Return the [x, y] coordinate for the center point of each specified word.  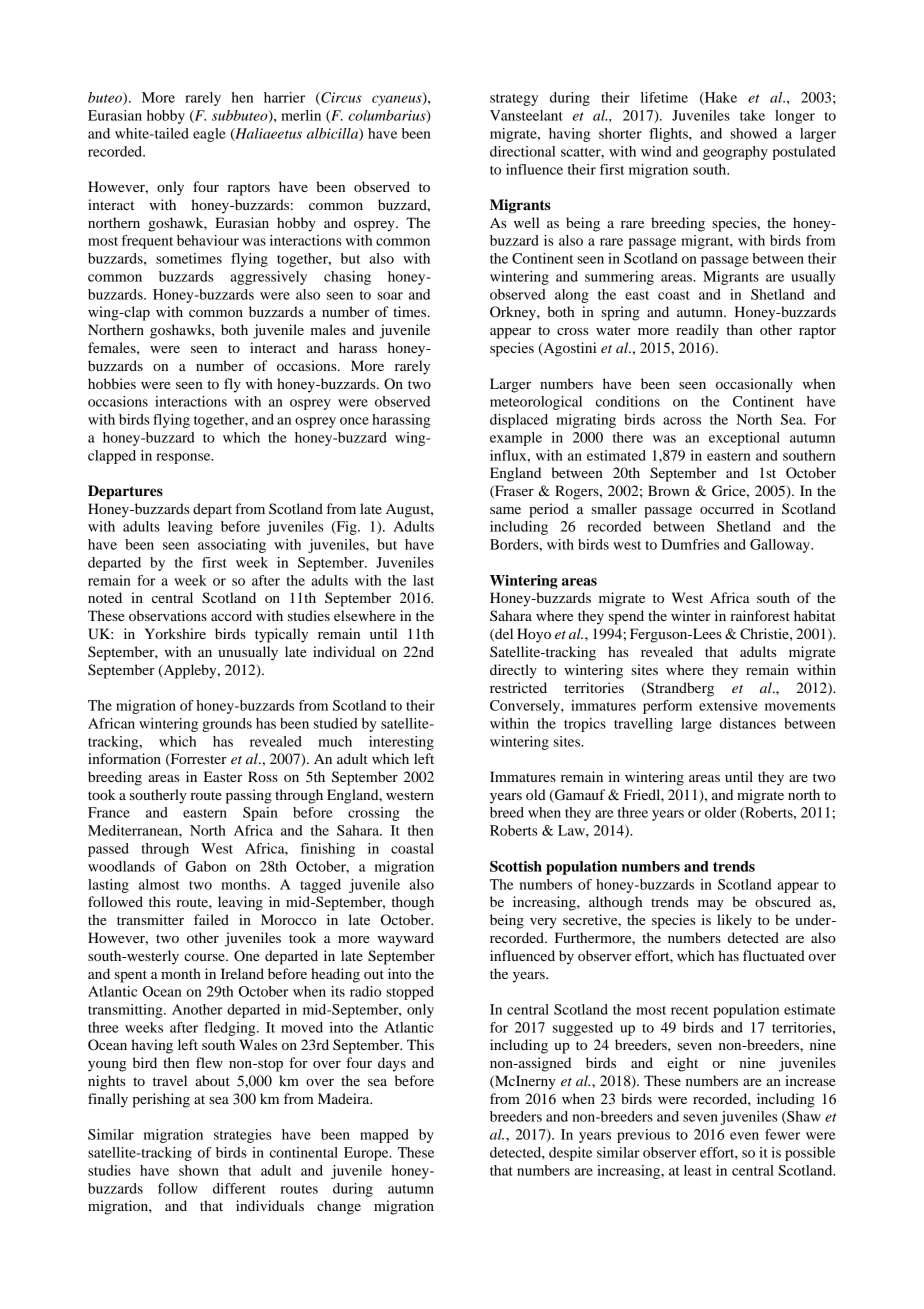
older [720, 812]
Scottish [516, 866]
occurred [727, 508]
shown [199, 1170]
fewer [782, 1134]
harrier [284, 97]
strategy [514, 100]
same [505, 510]
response [184, 458]
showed [753, 133]
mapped [384, 1136]
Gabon [206, 866]
